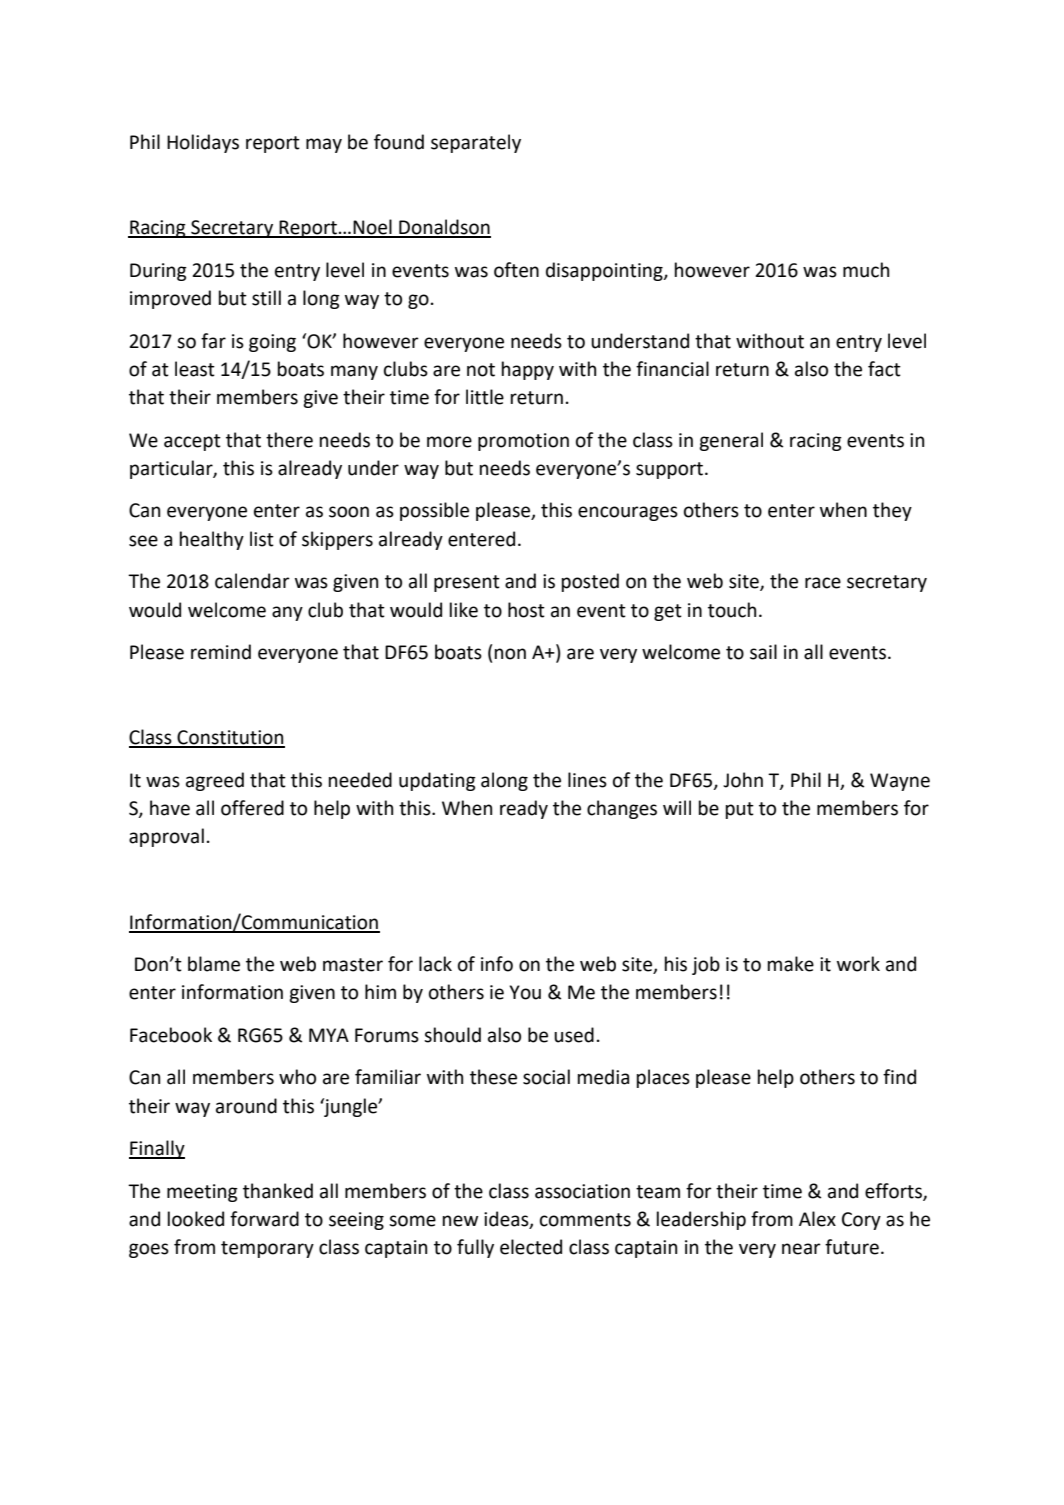  I want to click on Alex, so click(817, 1219).
